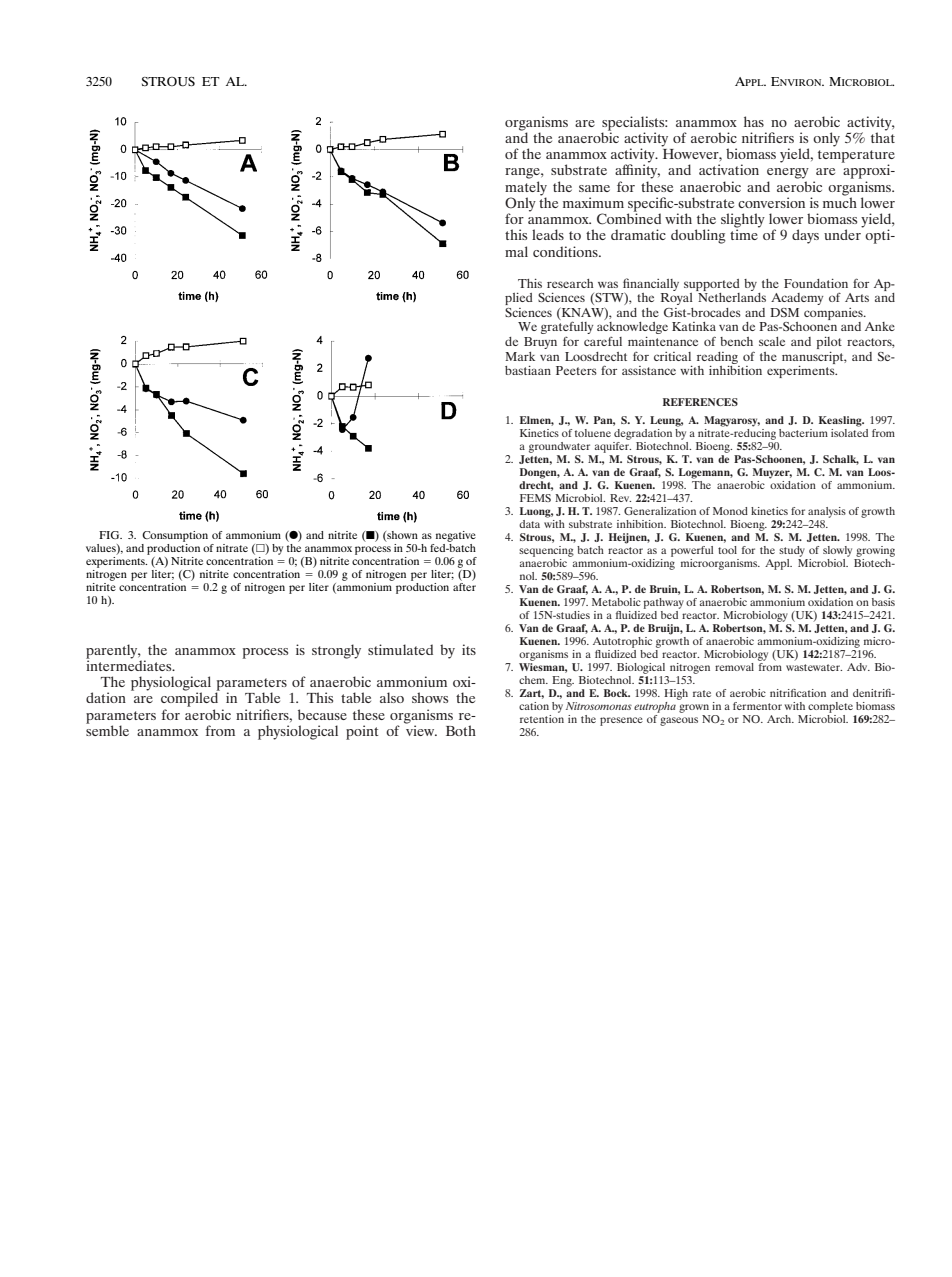 The height and width of the page is (1277, 952). What do you see at coordinates (603, 341) in the page?
I see `careful` at bounding box center [603, 341].
